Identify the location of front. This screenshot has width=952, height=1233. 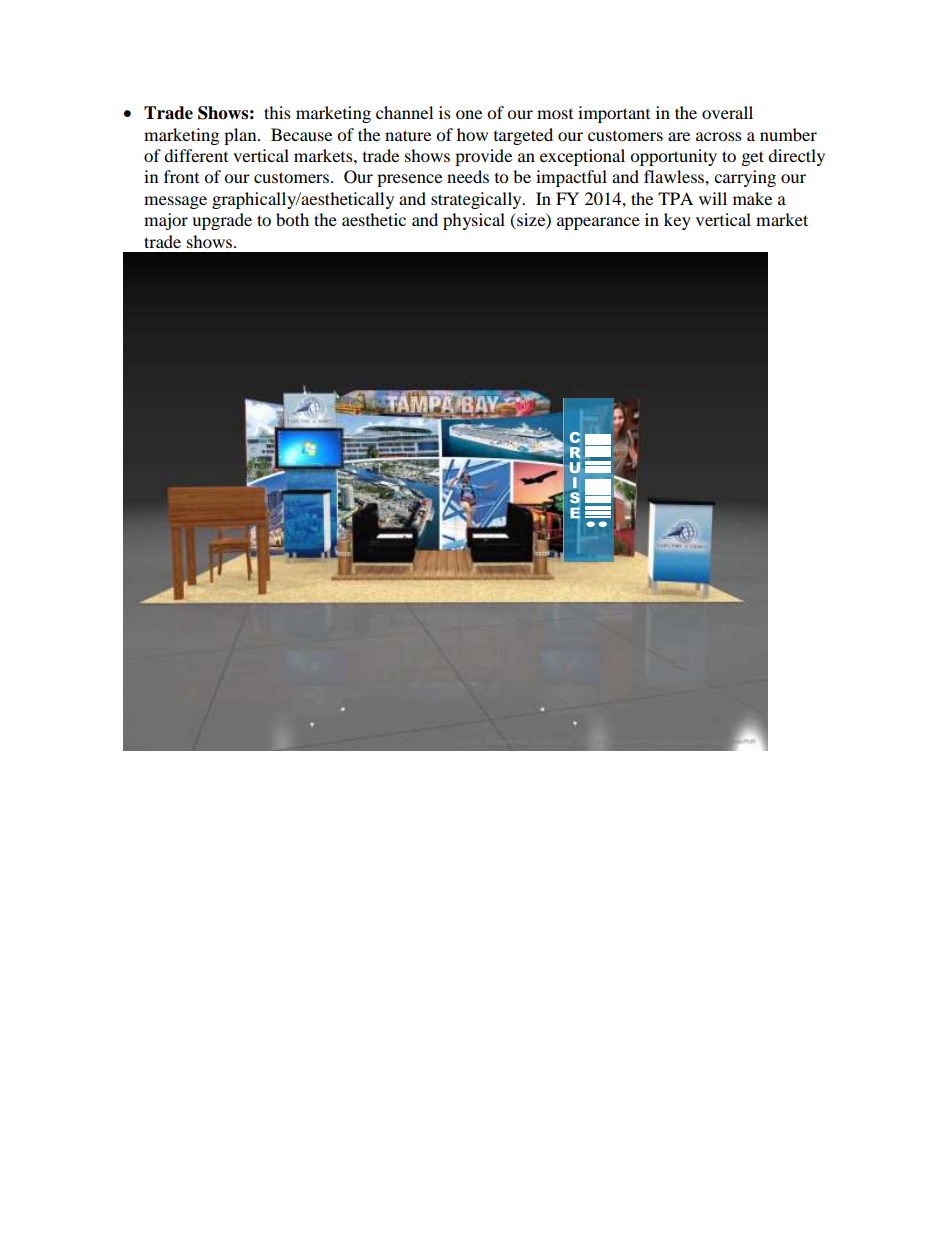
(181, 176).
